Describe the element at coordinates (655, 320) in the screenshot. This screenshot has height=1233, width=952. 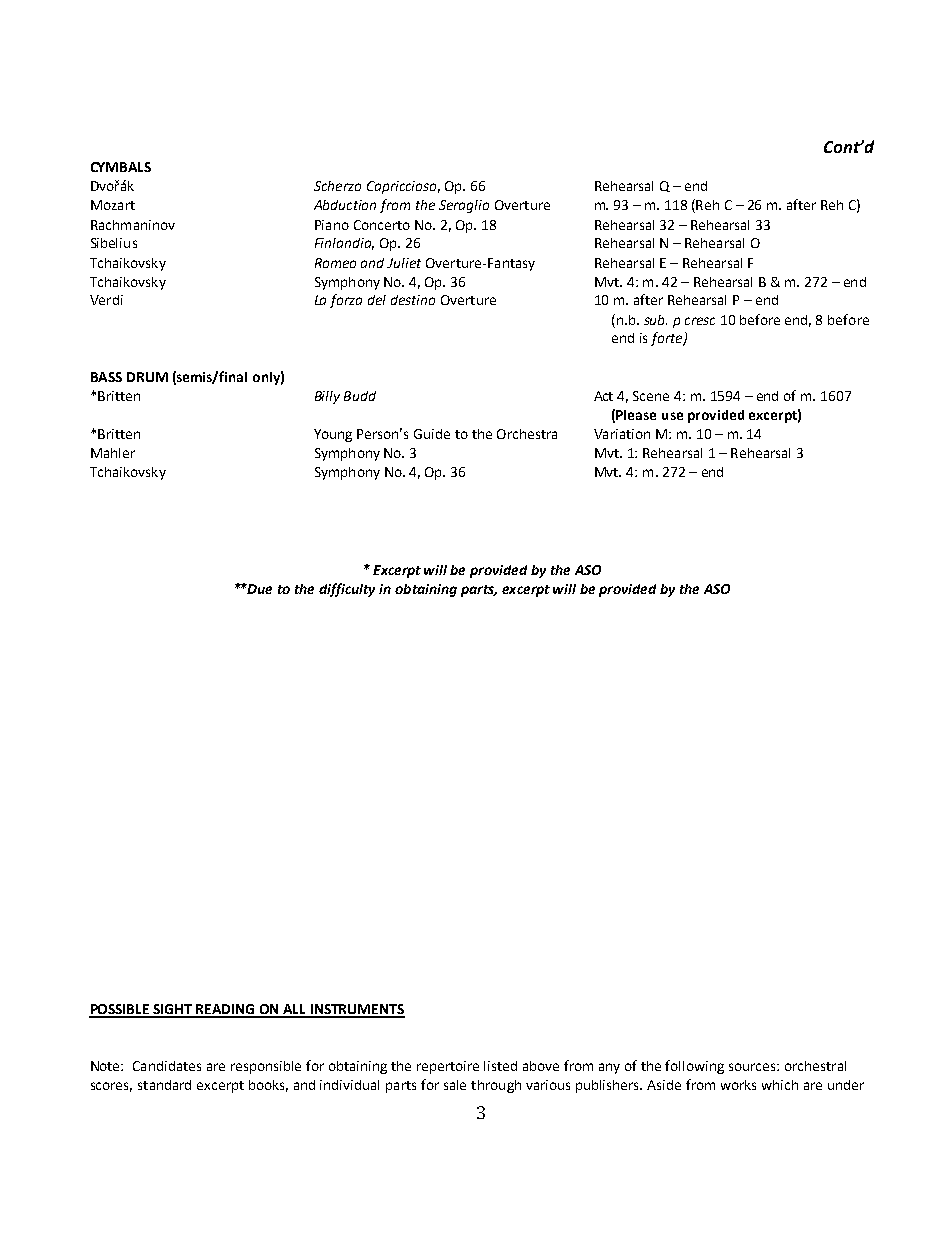
I see `sub` at that location.
